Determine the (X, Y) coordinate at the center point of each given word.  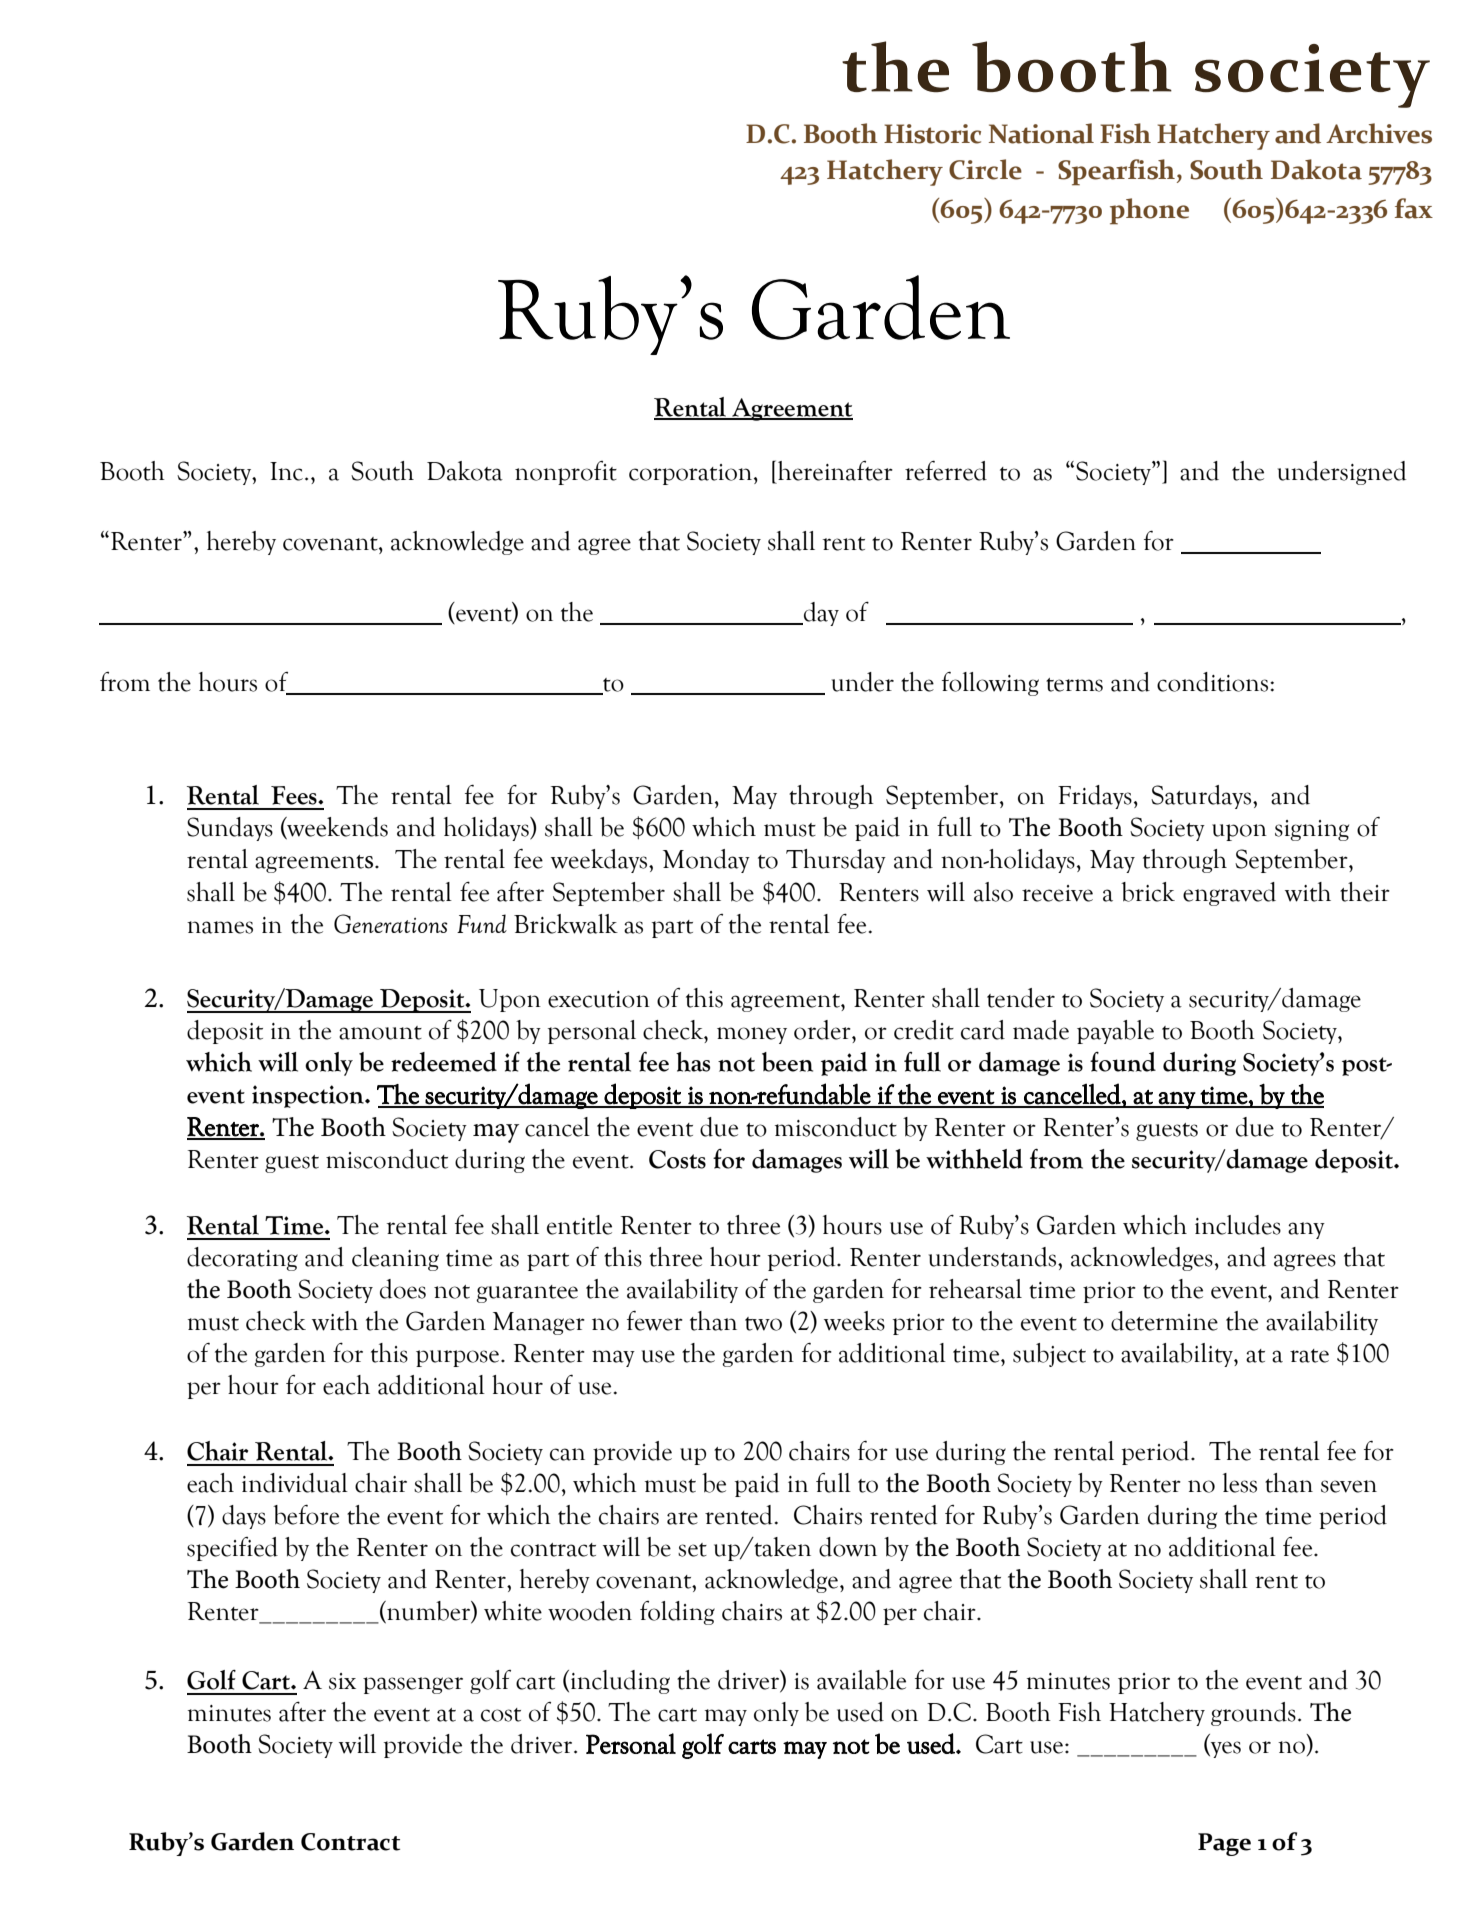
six (342, 1681)
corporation (692, 474)
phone (1149, 211)
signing (1312, 830)
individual (295, 1483)
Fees (295, 795)
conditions (1214, 682)
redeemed (444, 1062)
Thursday (836, 861)
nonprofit (566, 473)
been (787, 1062)
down (848, 1547)
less (1240, 1483)
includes (1238, 1225)
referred (946, 470)
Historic (932, 134)
